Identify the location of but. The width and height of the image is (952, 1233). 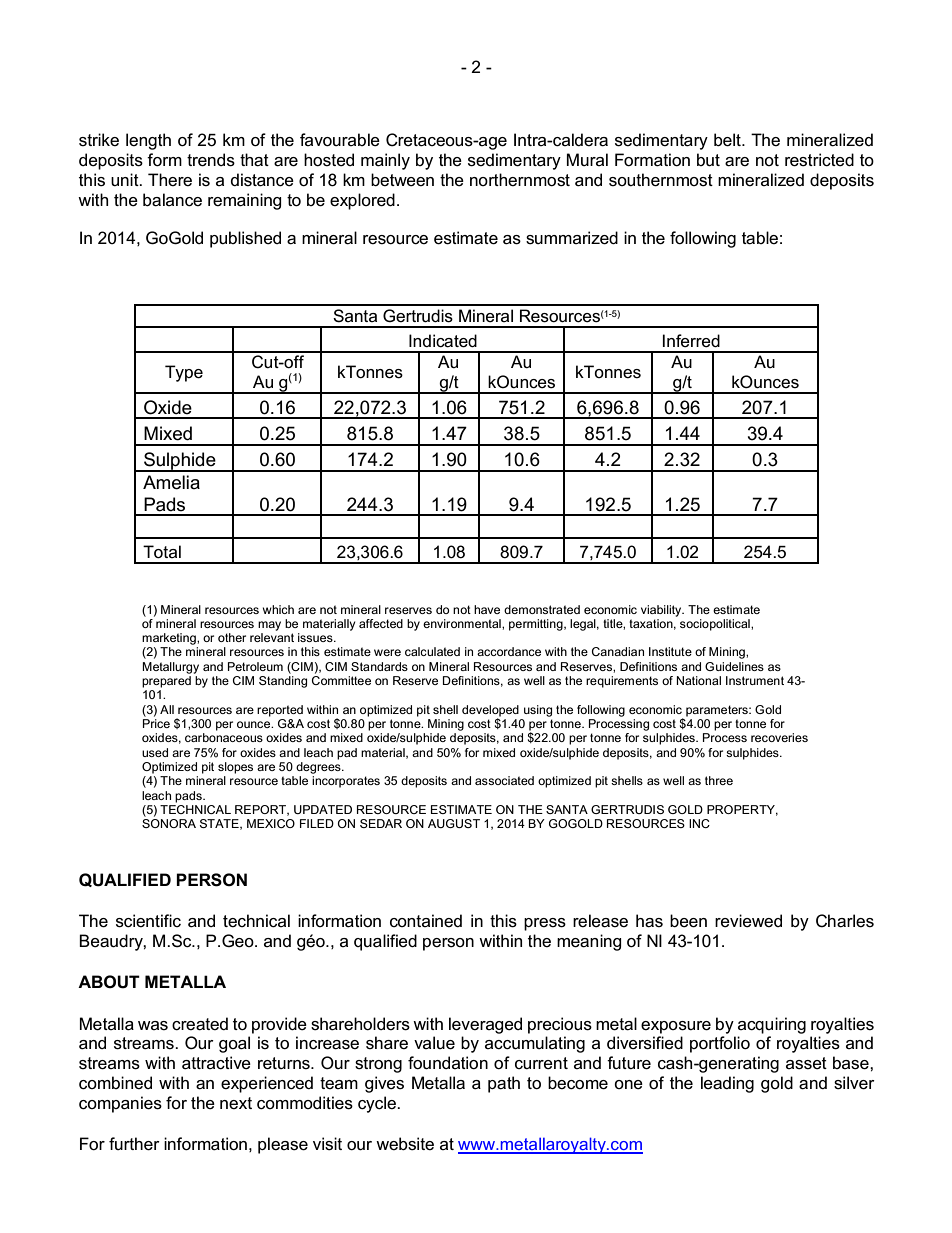
(708, 160).
